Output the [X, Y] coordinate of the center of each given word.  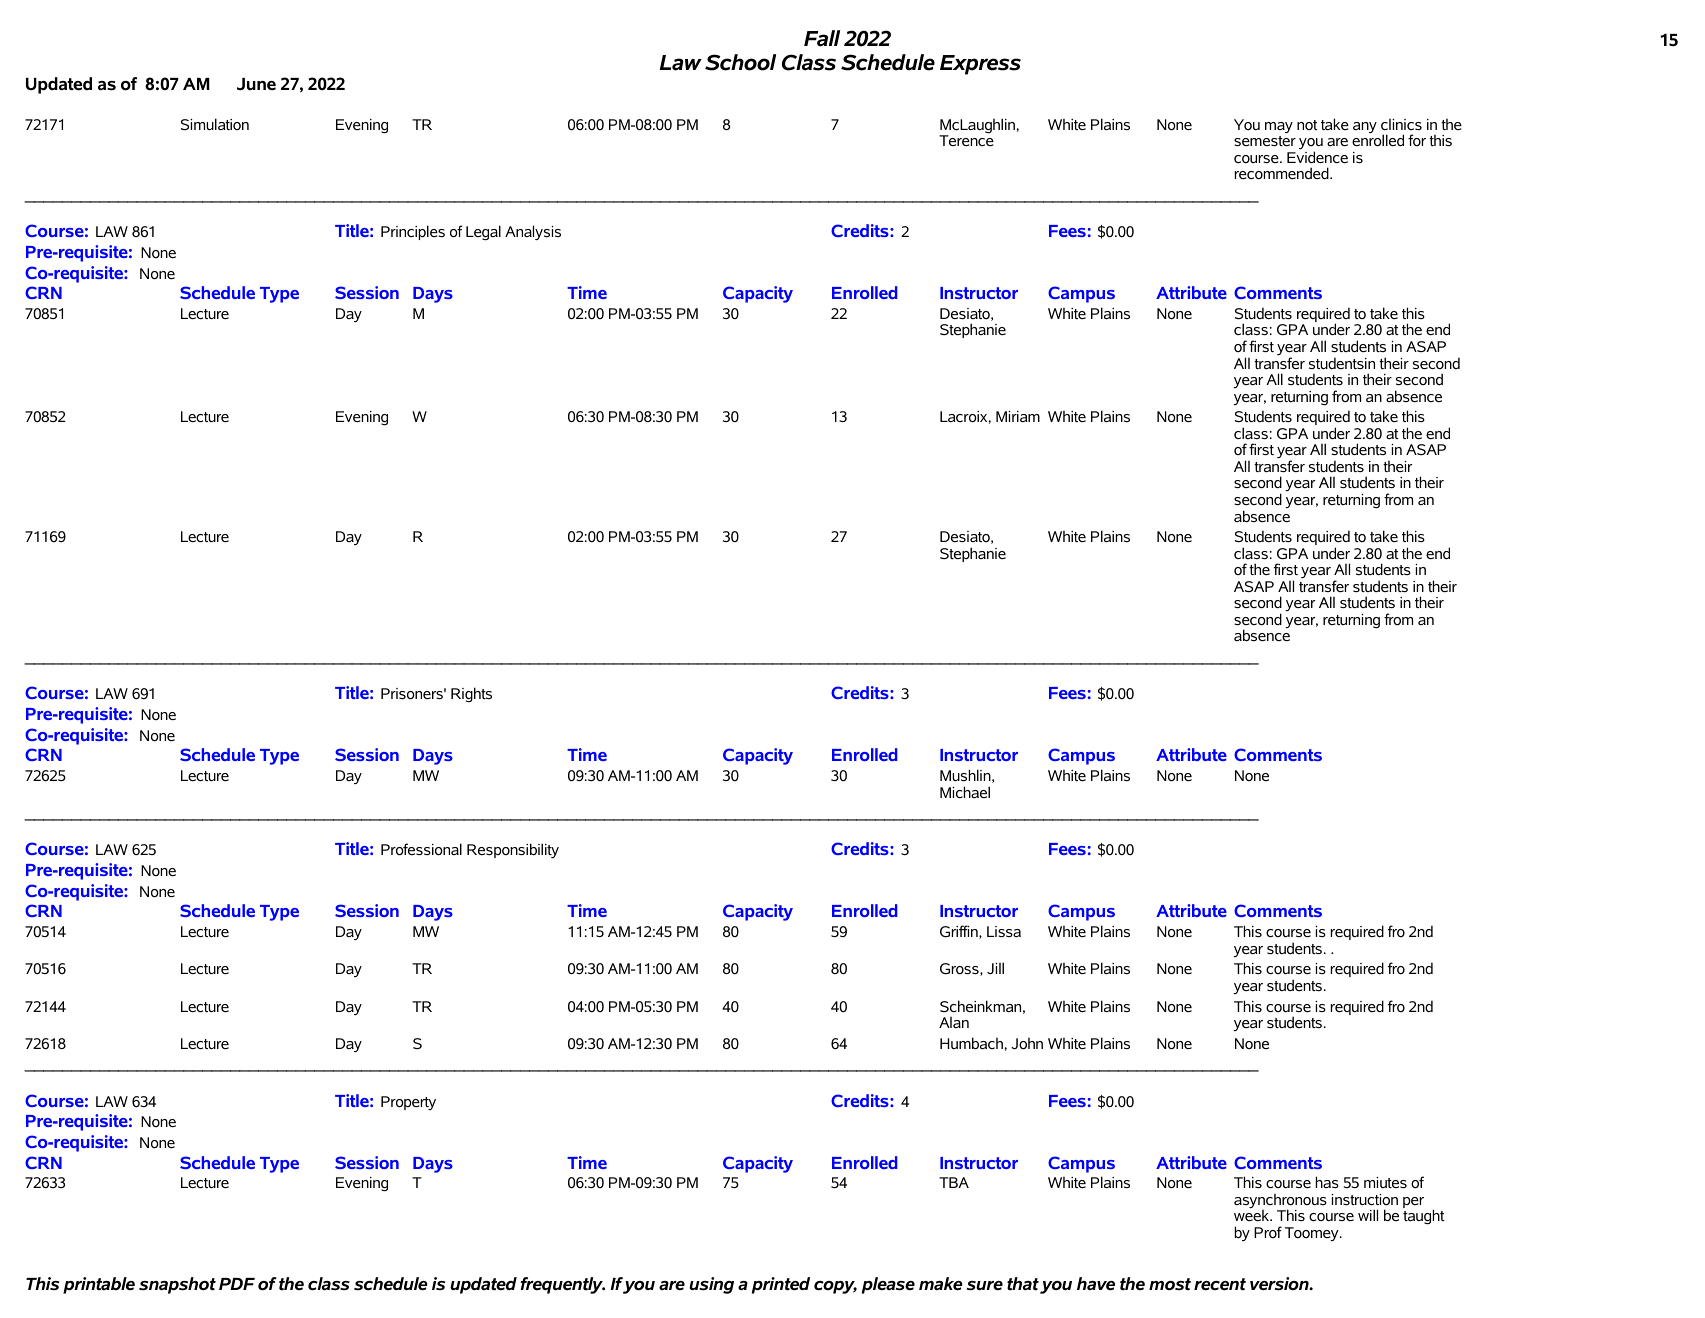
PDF [237, 1284]
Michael [965, 792]
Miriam [1018, 416]
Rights [471, 694]
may [1279, 127]
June [256, 84]
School [740, 62]
